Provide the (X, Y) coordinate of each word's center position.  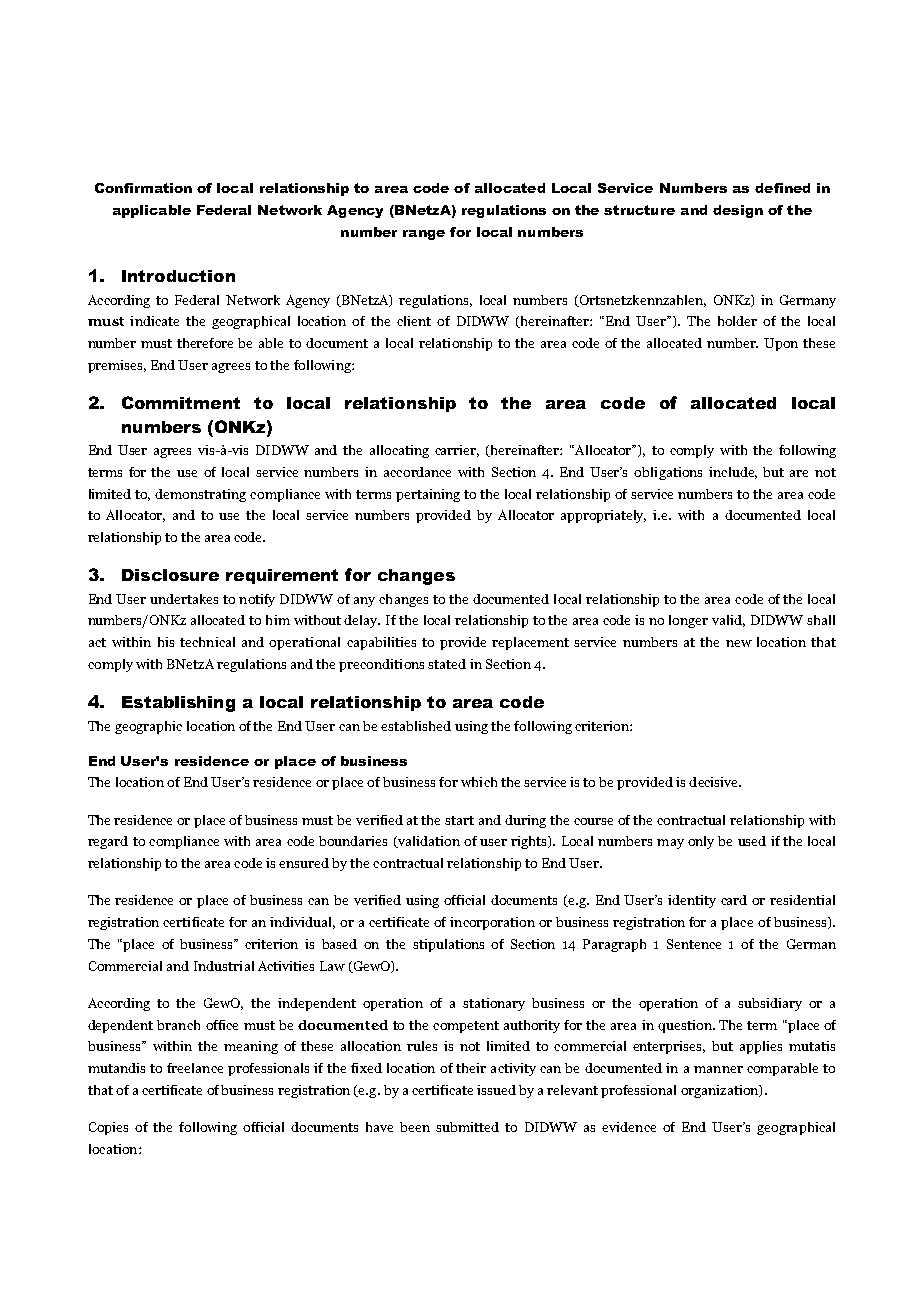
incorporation (492, 923)
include (733, 473)
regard (108, 842)
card (734, 900)
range (424, 235)
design (738, 211)
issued (496, 1090)
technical (207, 642)
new (739, 643)
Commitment (181, 402)
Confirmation (143, 188)
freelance (195, 1068)
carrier (457, 451)
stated (447, 664)
